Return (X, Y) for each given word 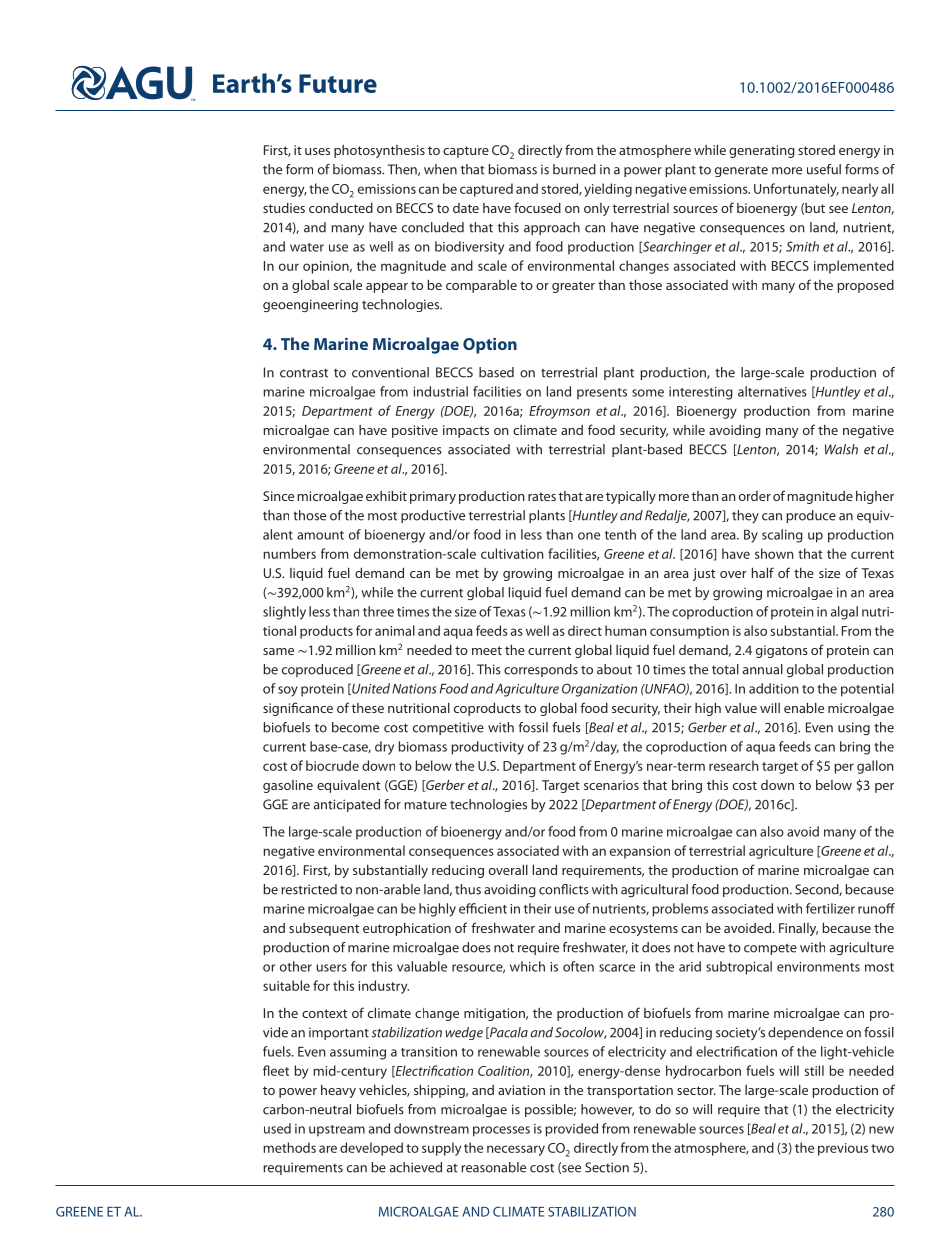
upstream (337, 1131)
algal (844, 613)
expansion (640, 852)
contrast (304, 373)
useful (824, 169)
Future (338, 83)
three (378, 611)
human (625, 630)
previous (843, 1149)
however (607, 1110)
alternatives (772, 391)
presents (602, 394)
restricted (309, 889)
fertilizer (830, 908)
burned (574, 169)
